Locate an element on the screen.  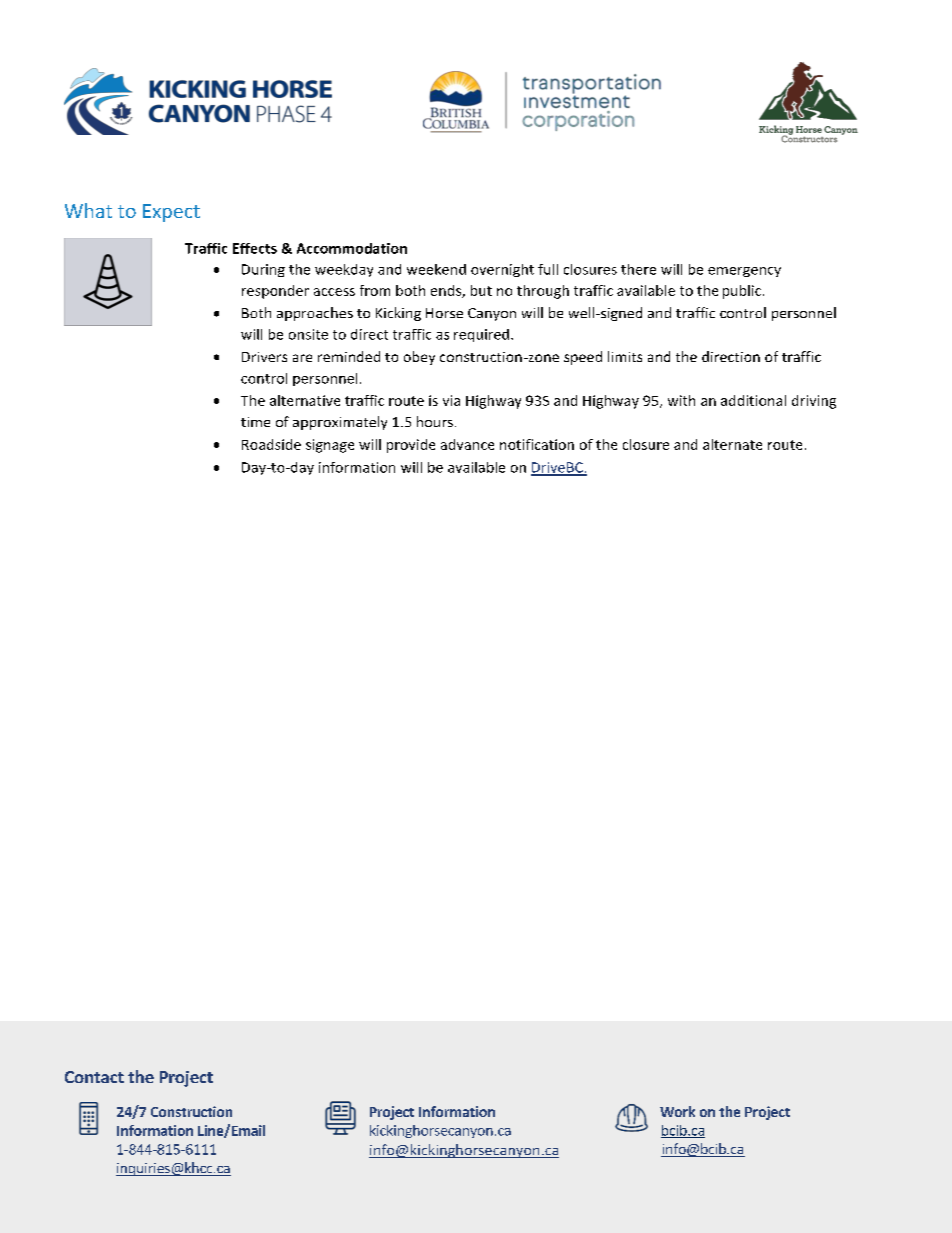
Roadside is located at coordinates (271, 444).
